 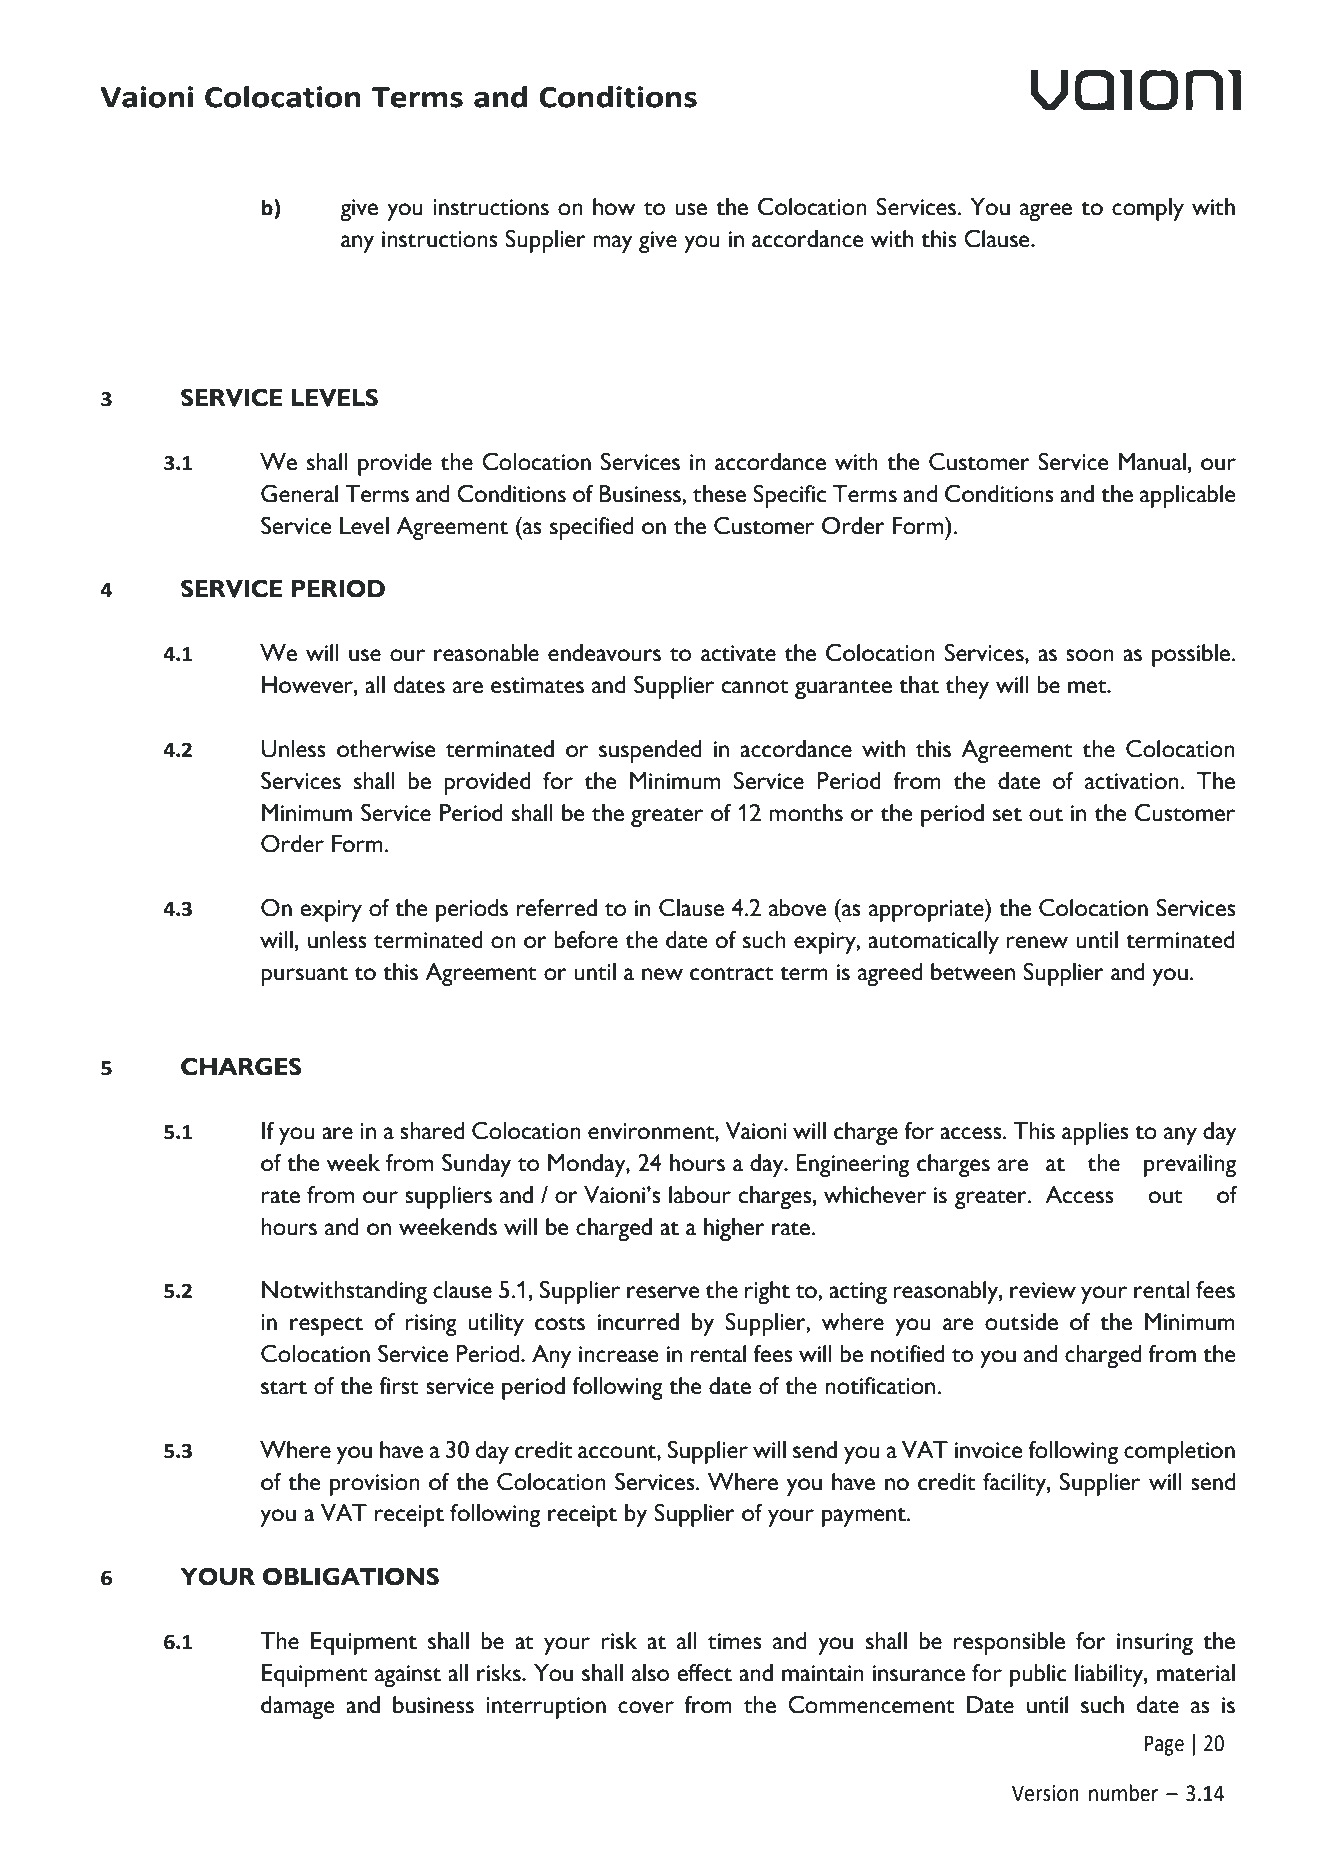 I want to click on soon, so click(x=1090, y=655).
